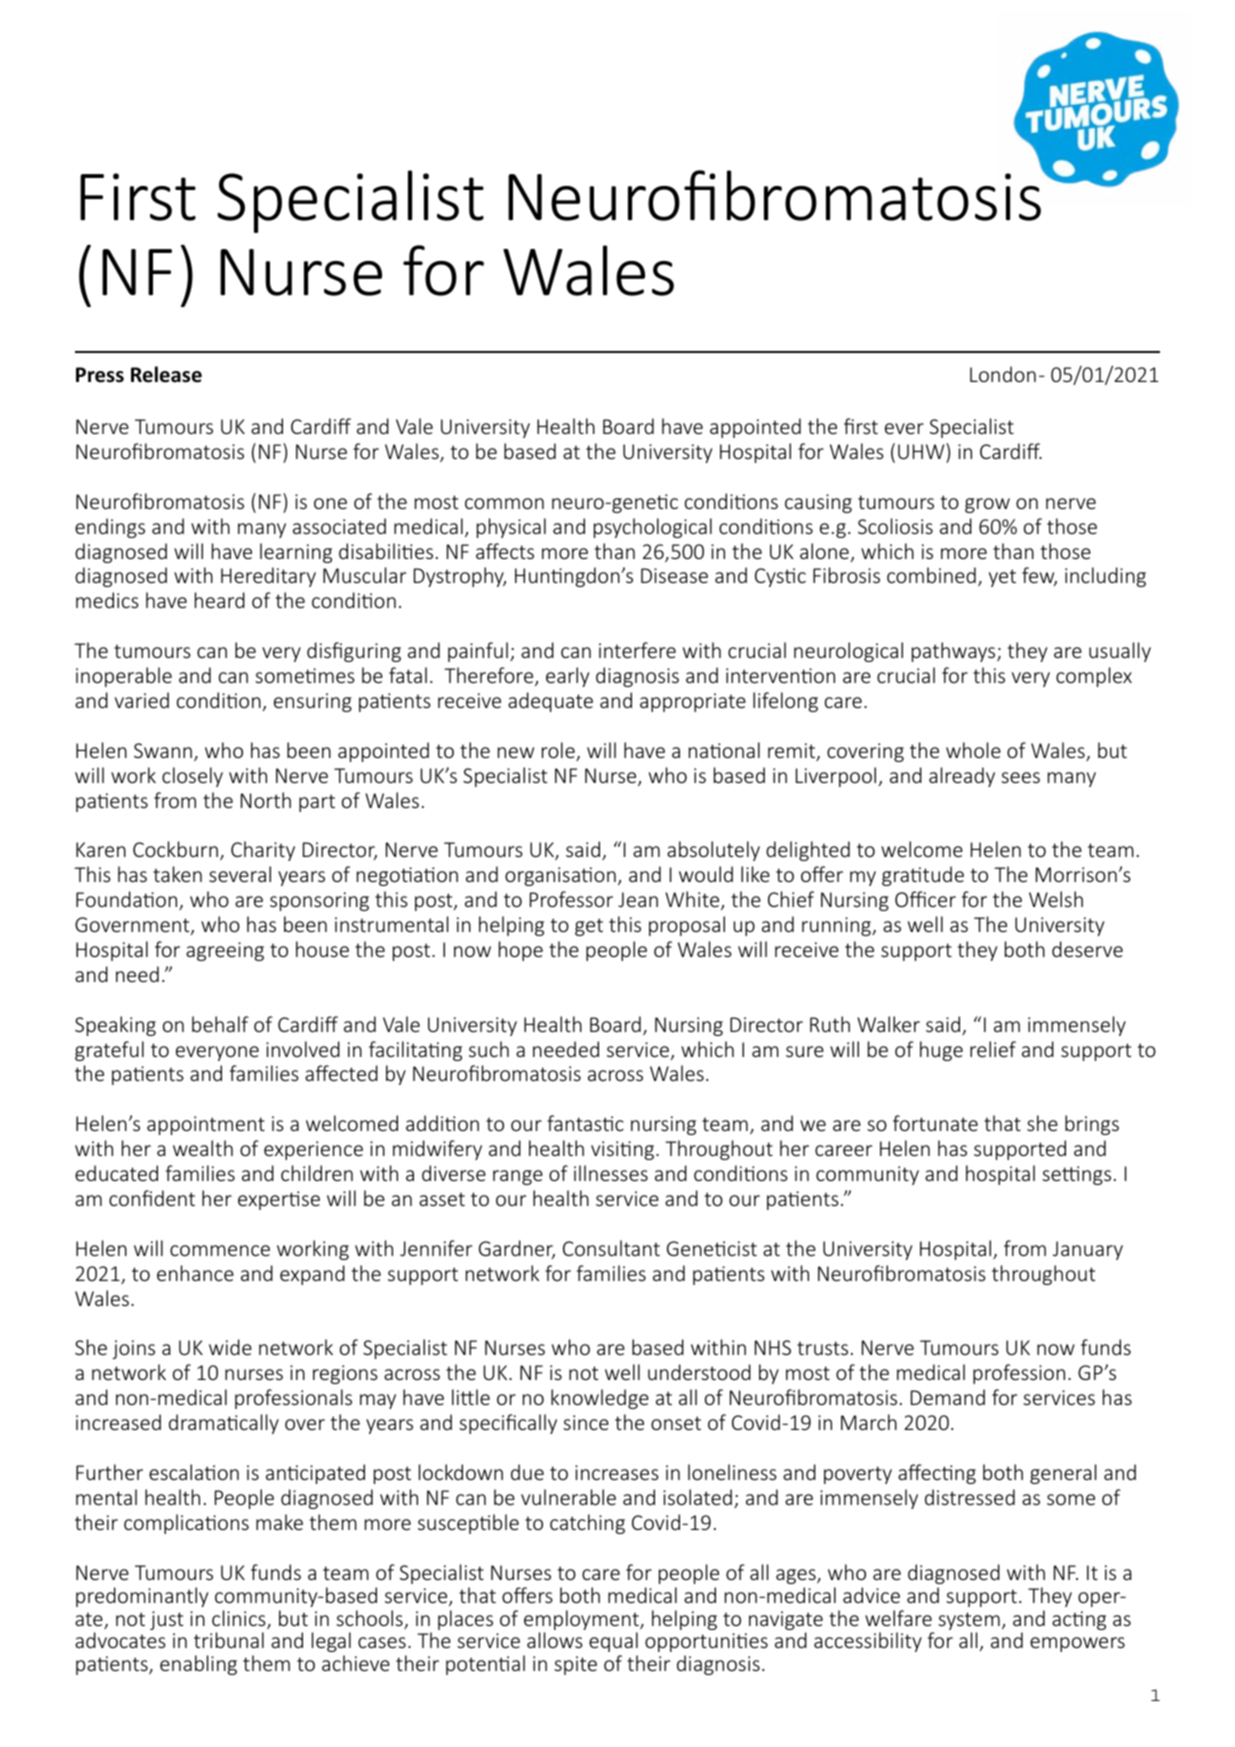 Image resolution: width=1235 pixels, height=1747 pixels. What do you see at coordinates (613, 1642) in the image?
I see `equal` at bounding box center [613, 1642].
